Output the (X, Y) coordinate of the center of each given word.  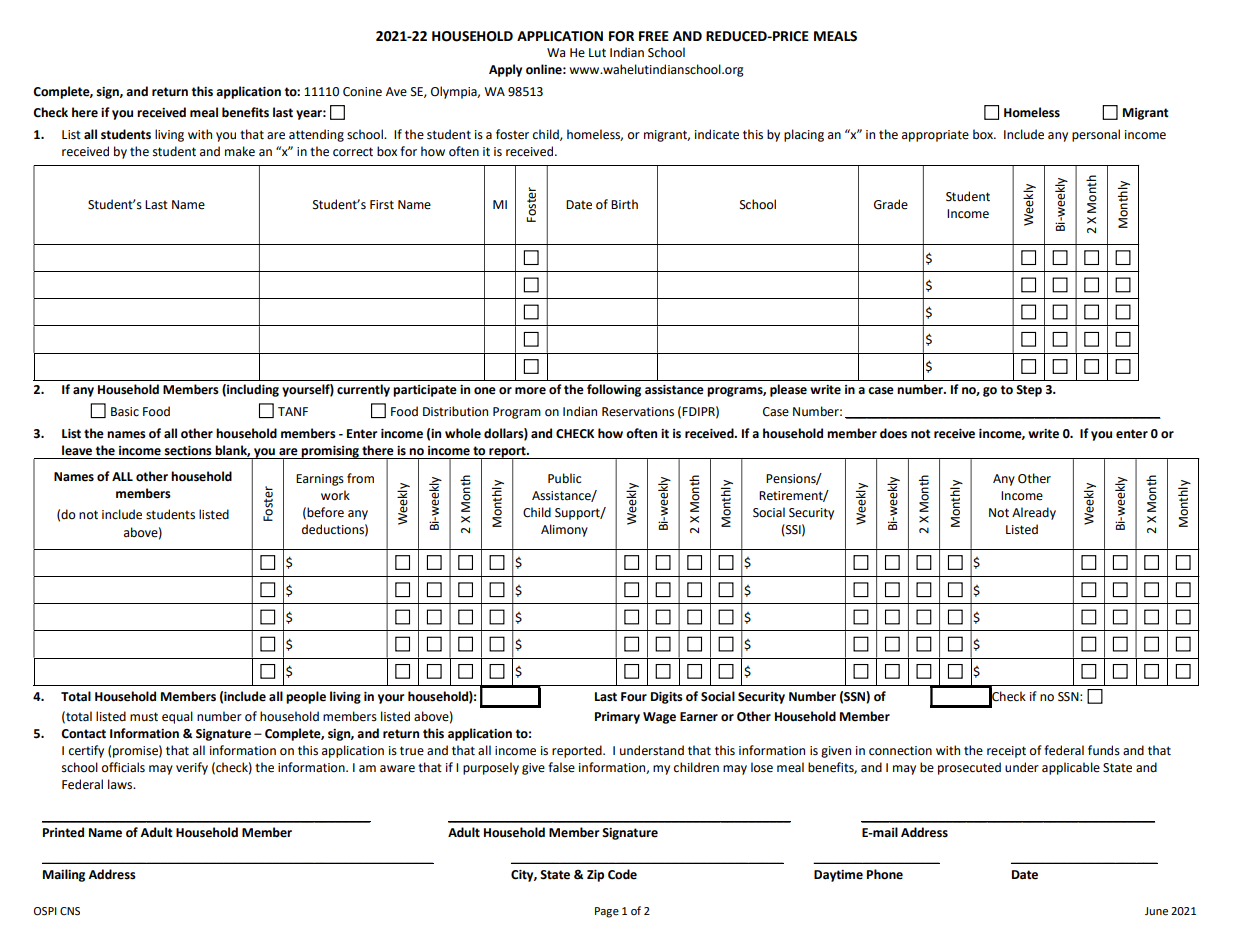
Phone (885, 874)
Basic (125, 412)
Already (1034, 513)
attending (316, 135)
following (614, 390)
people (306, 697)
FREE (654, 36)
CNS (70, 911)
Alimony (564, 530)
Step (1029, 391)
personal (1096, 135)
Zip (595, 876)
